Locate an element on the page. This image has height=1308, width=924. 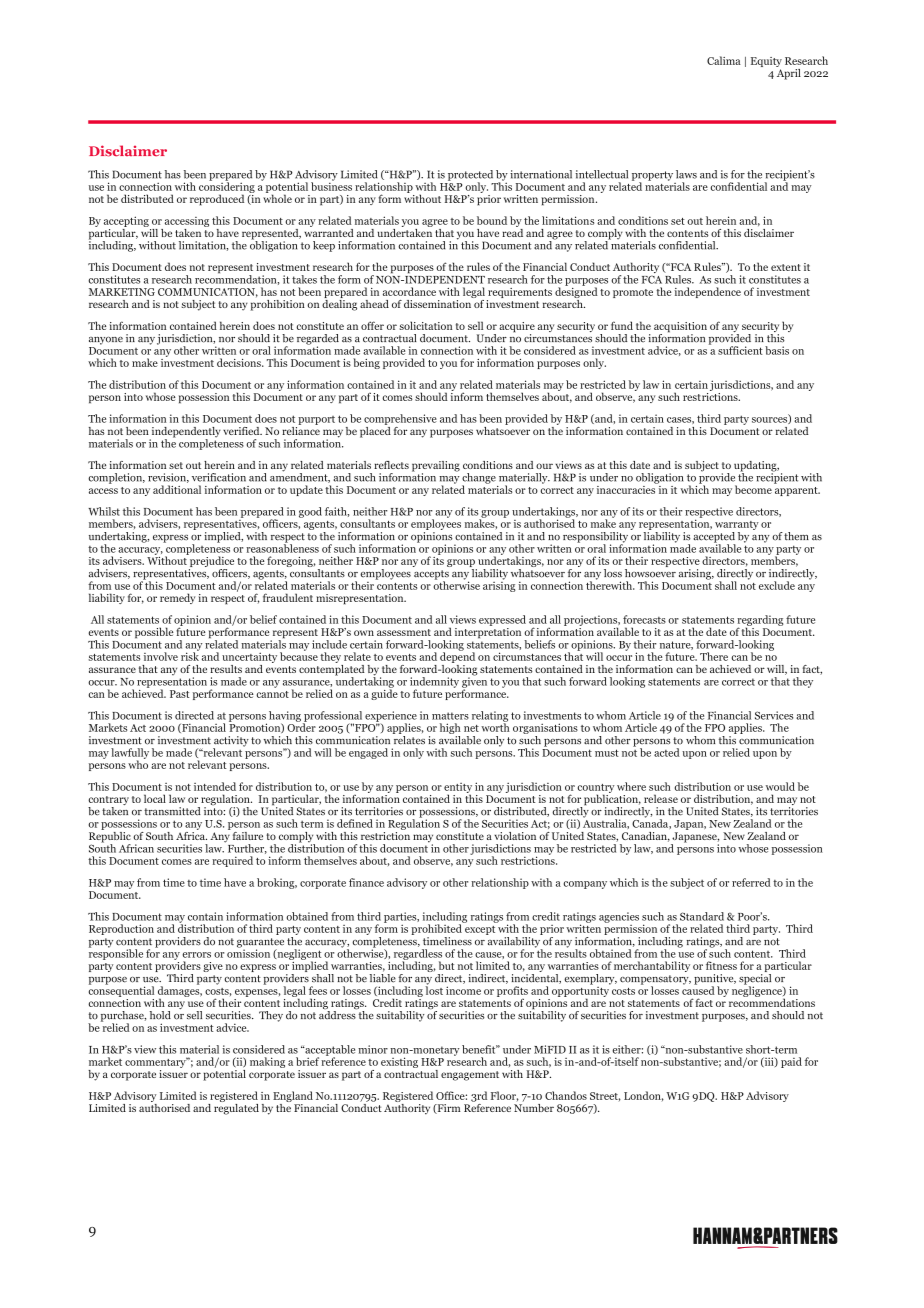
high is located at coordinates (450, 728).
